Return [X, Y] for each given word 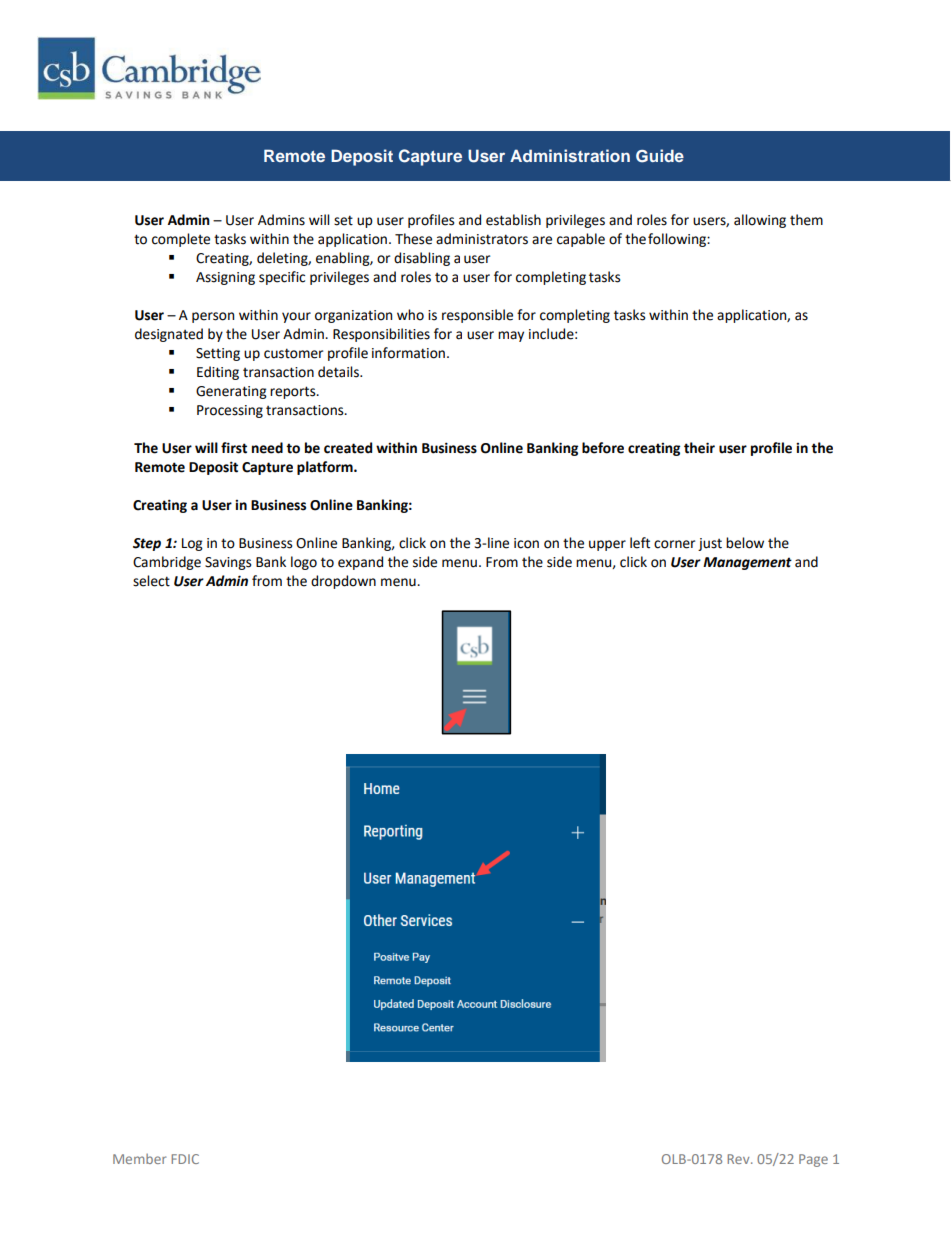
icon [526, 543]
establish [513, 220]
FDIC [185, 1159]
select [151, 581]
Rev [739, 1159]
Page [813, 1160]
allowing [760, 221]
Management [747, 563]
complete [181, 240]
